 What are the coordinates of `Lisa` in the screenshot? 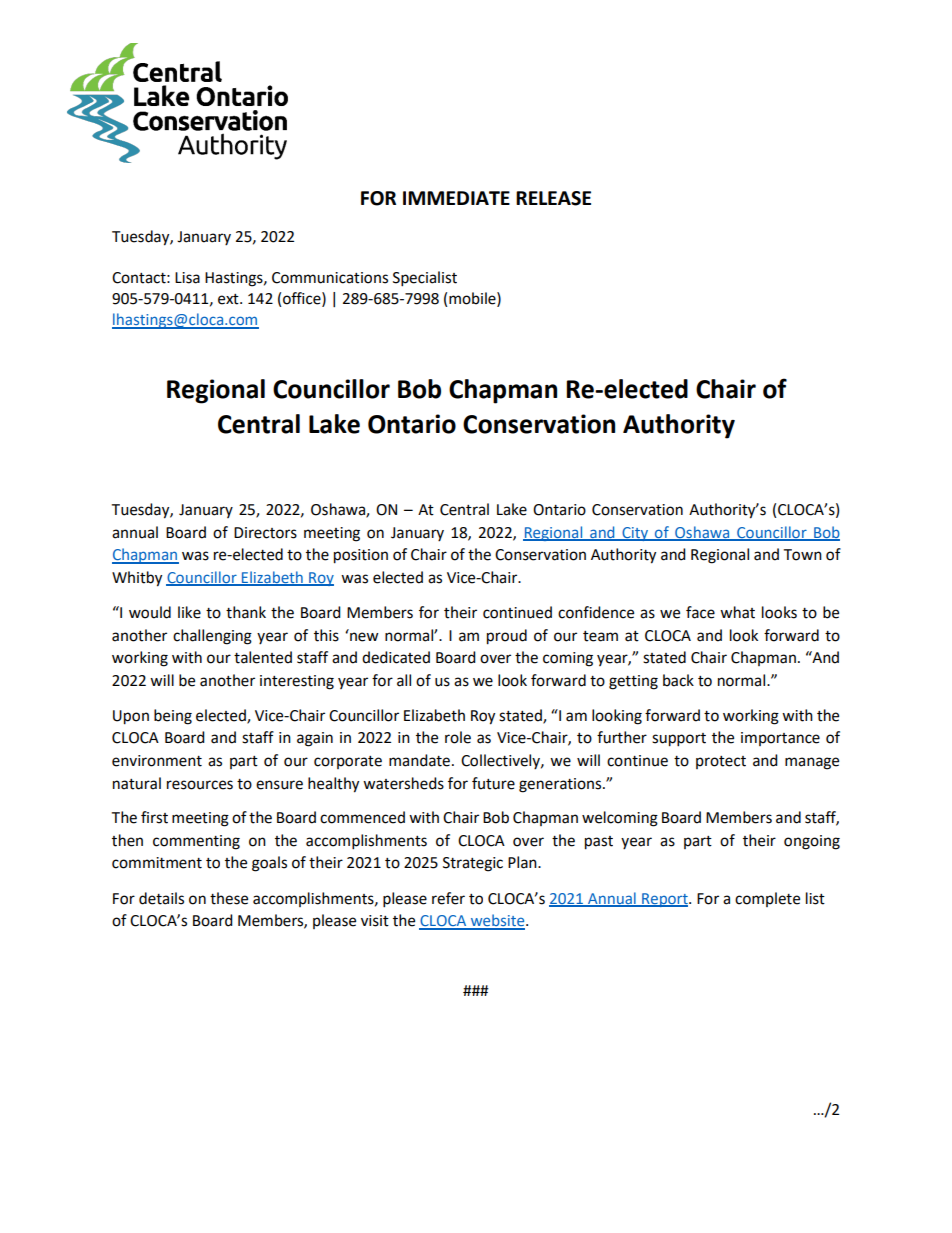 It's located at (187, 278).
